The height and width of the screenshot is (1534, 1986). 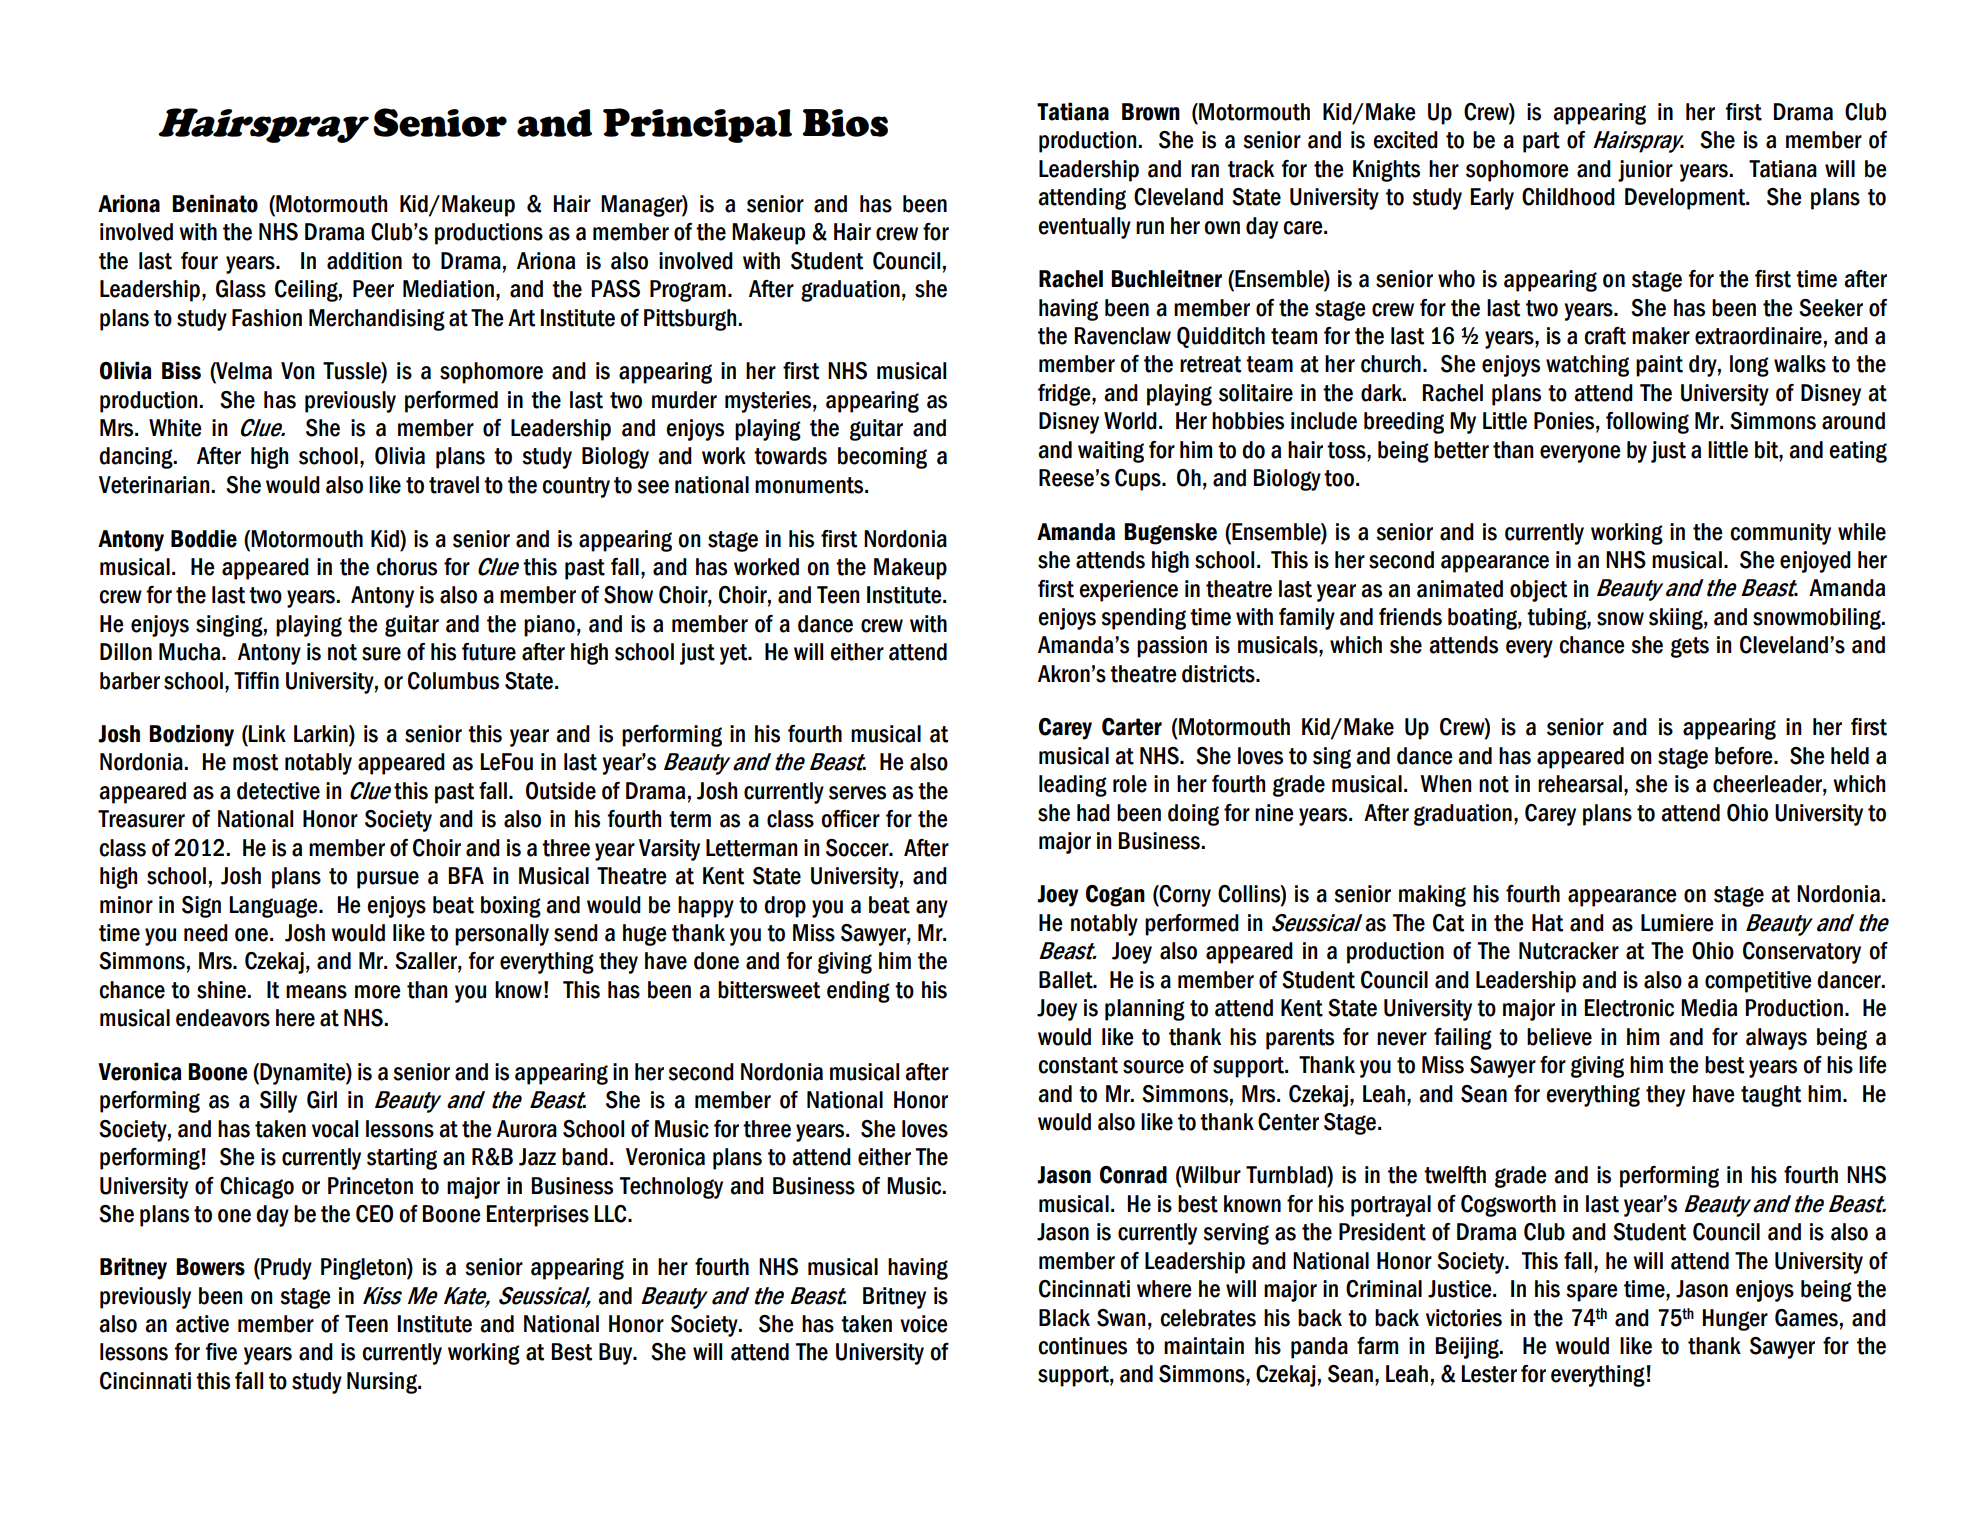 I want to click on five, so click(x=221, y=1352).
